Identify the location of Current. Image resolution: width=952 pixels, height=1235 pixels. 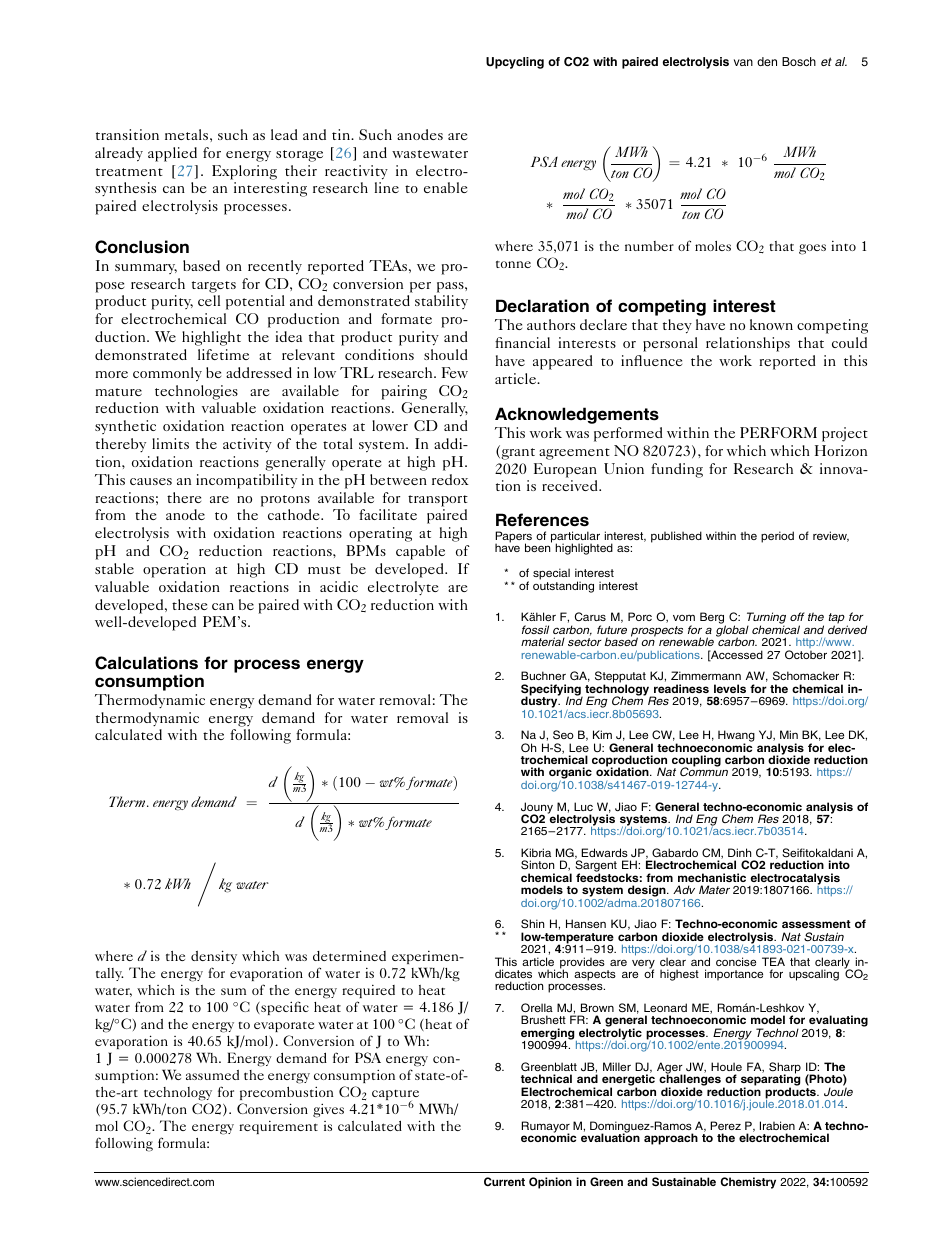
(504, 1181).
